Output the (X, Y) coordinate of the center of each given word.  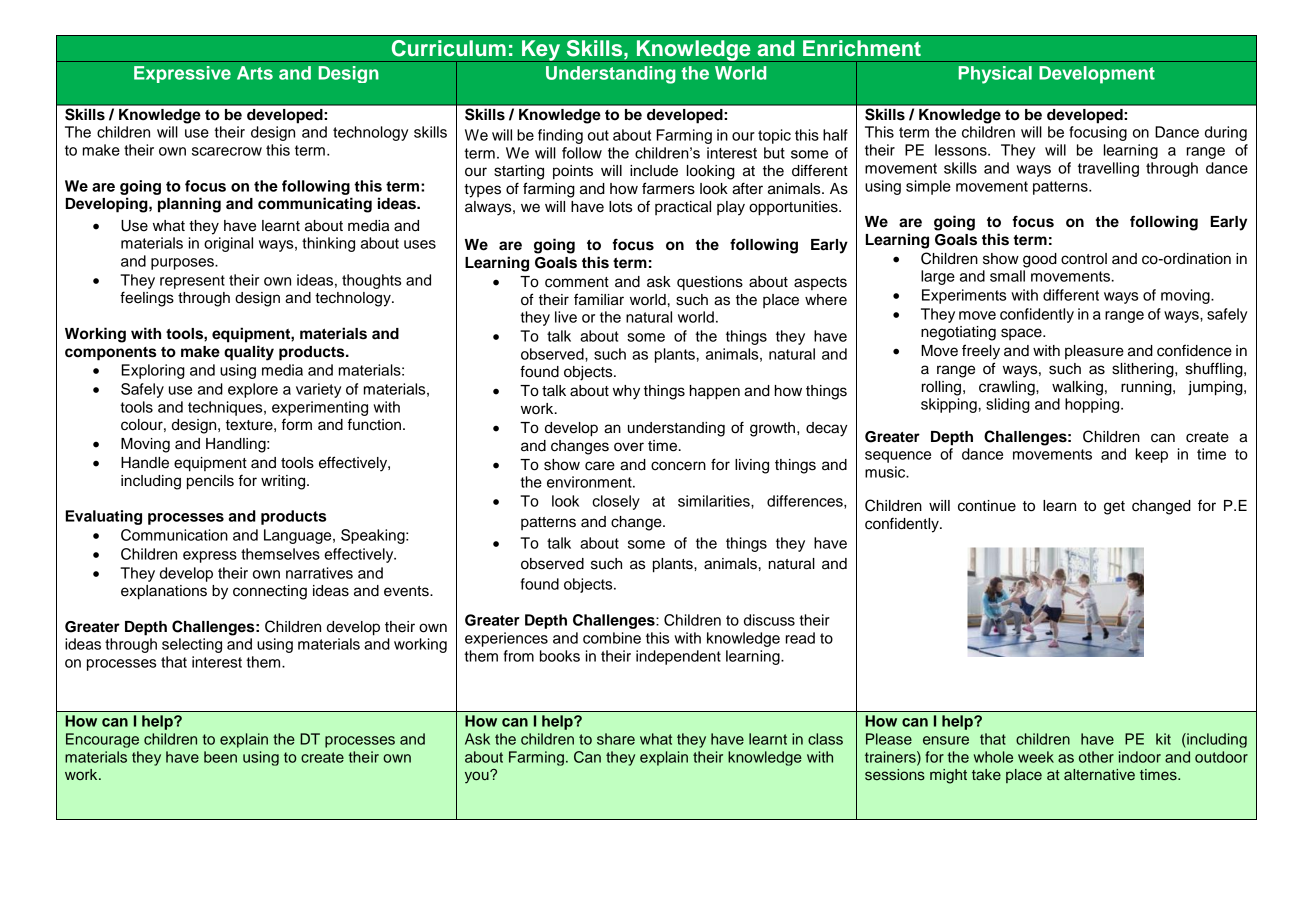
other (1096, 757)
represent (192, 282)
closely (616, 502)
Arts (255, 73)
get (1114, 508)
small (1007, 276)
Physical (995, 75)
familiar (599, 299)
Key (541, 51)
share (616, 739)
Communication (174, 535)
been (220, 757)
